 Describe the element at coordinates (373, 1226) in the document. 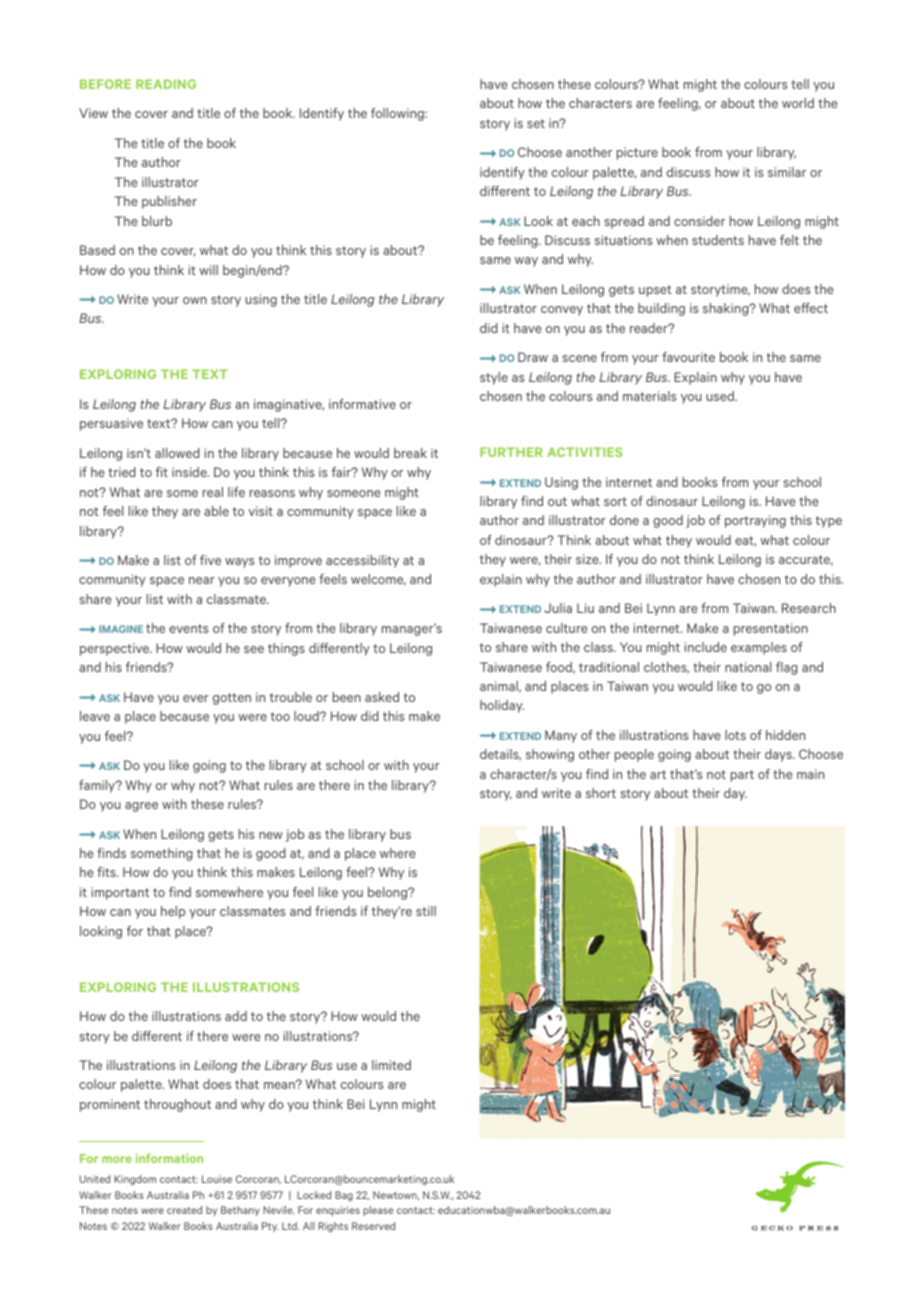

I see `Reserved` at that location.
